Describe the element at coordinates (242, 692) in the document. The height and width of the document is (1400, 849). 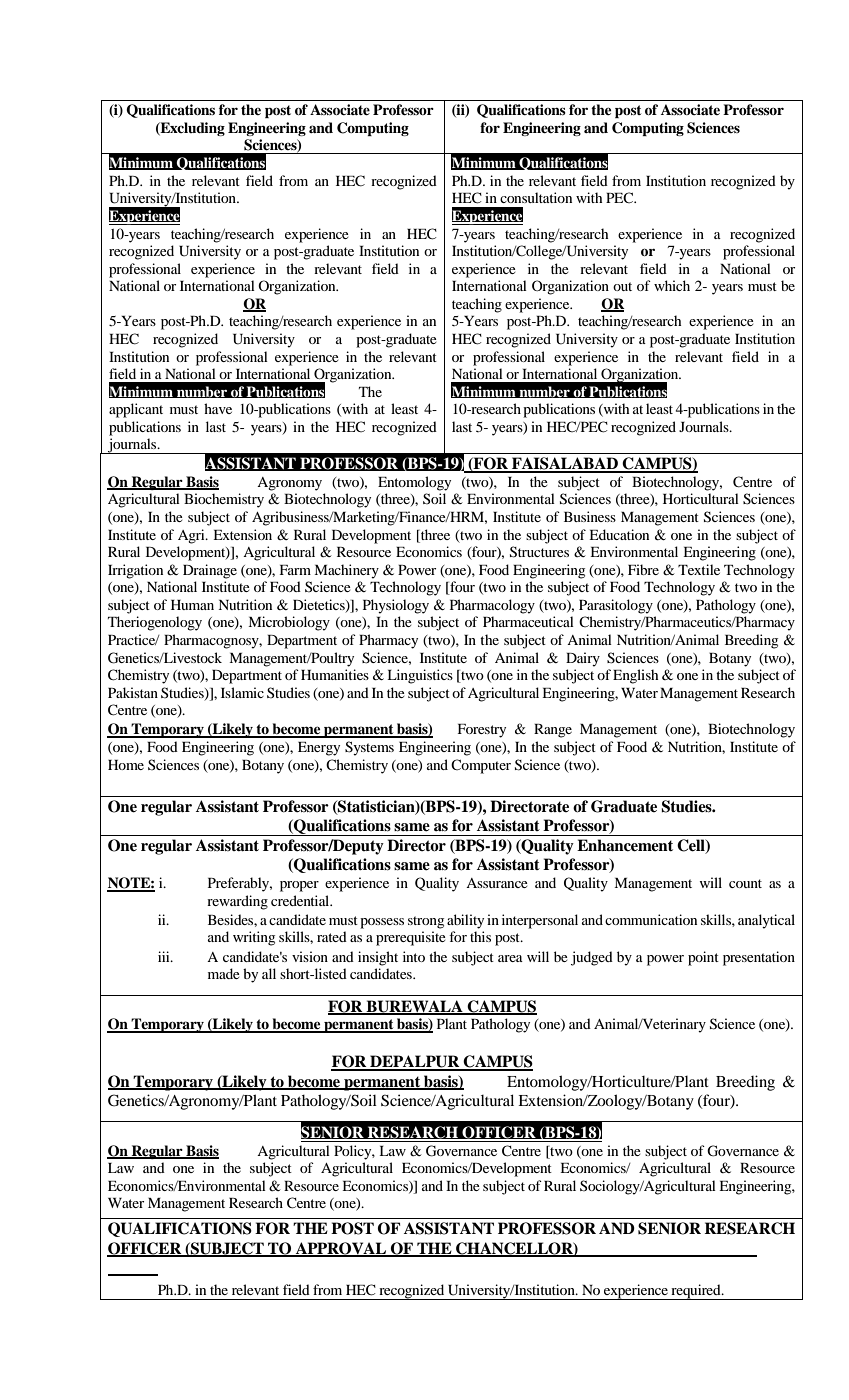
I see `Islamic` at that location.
